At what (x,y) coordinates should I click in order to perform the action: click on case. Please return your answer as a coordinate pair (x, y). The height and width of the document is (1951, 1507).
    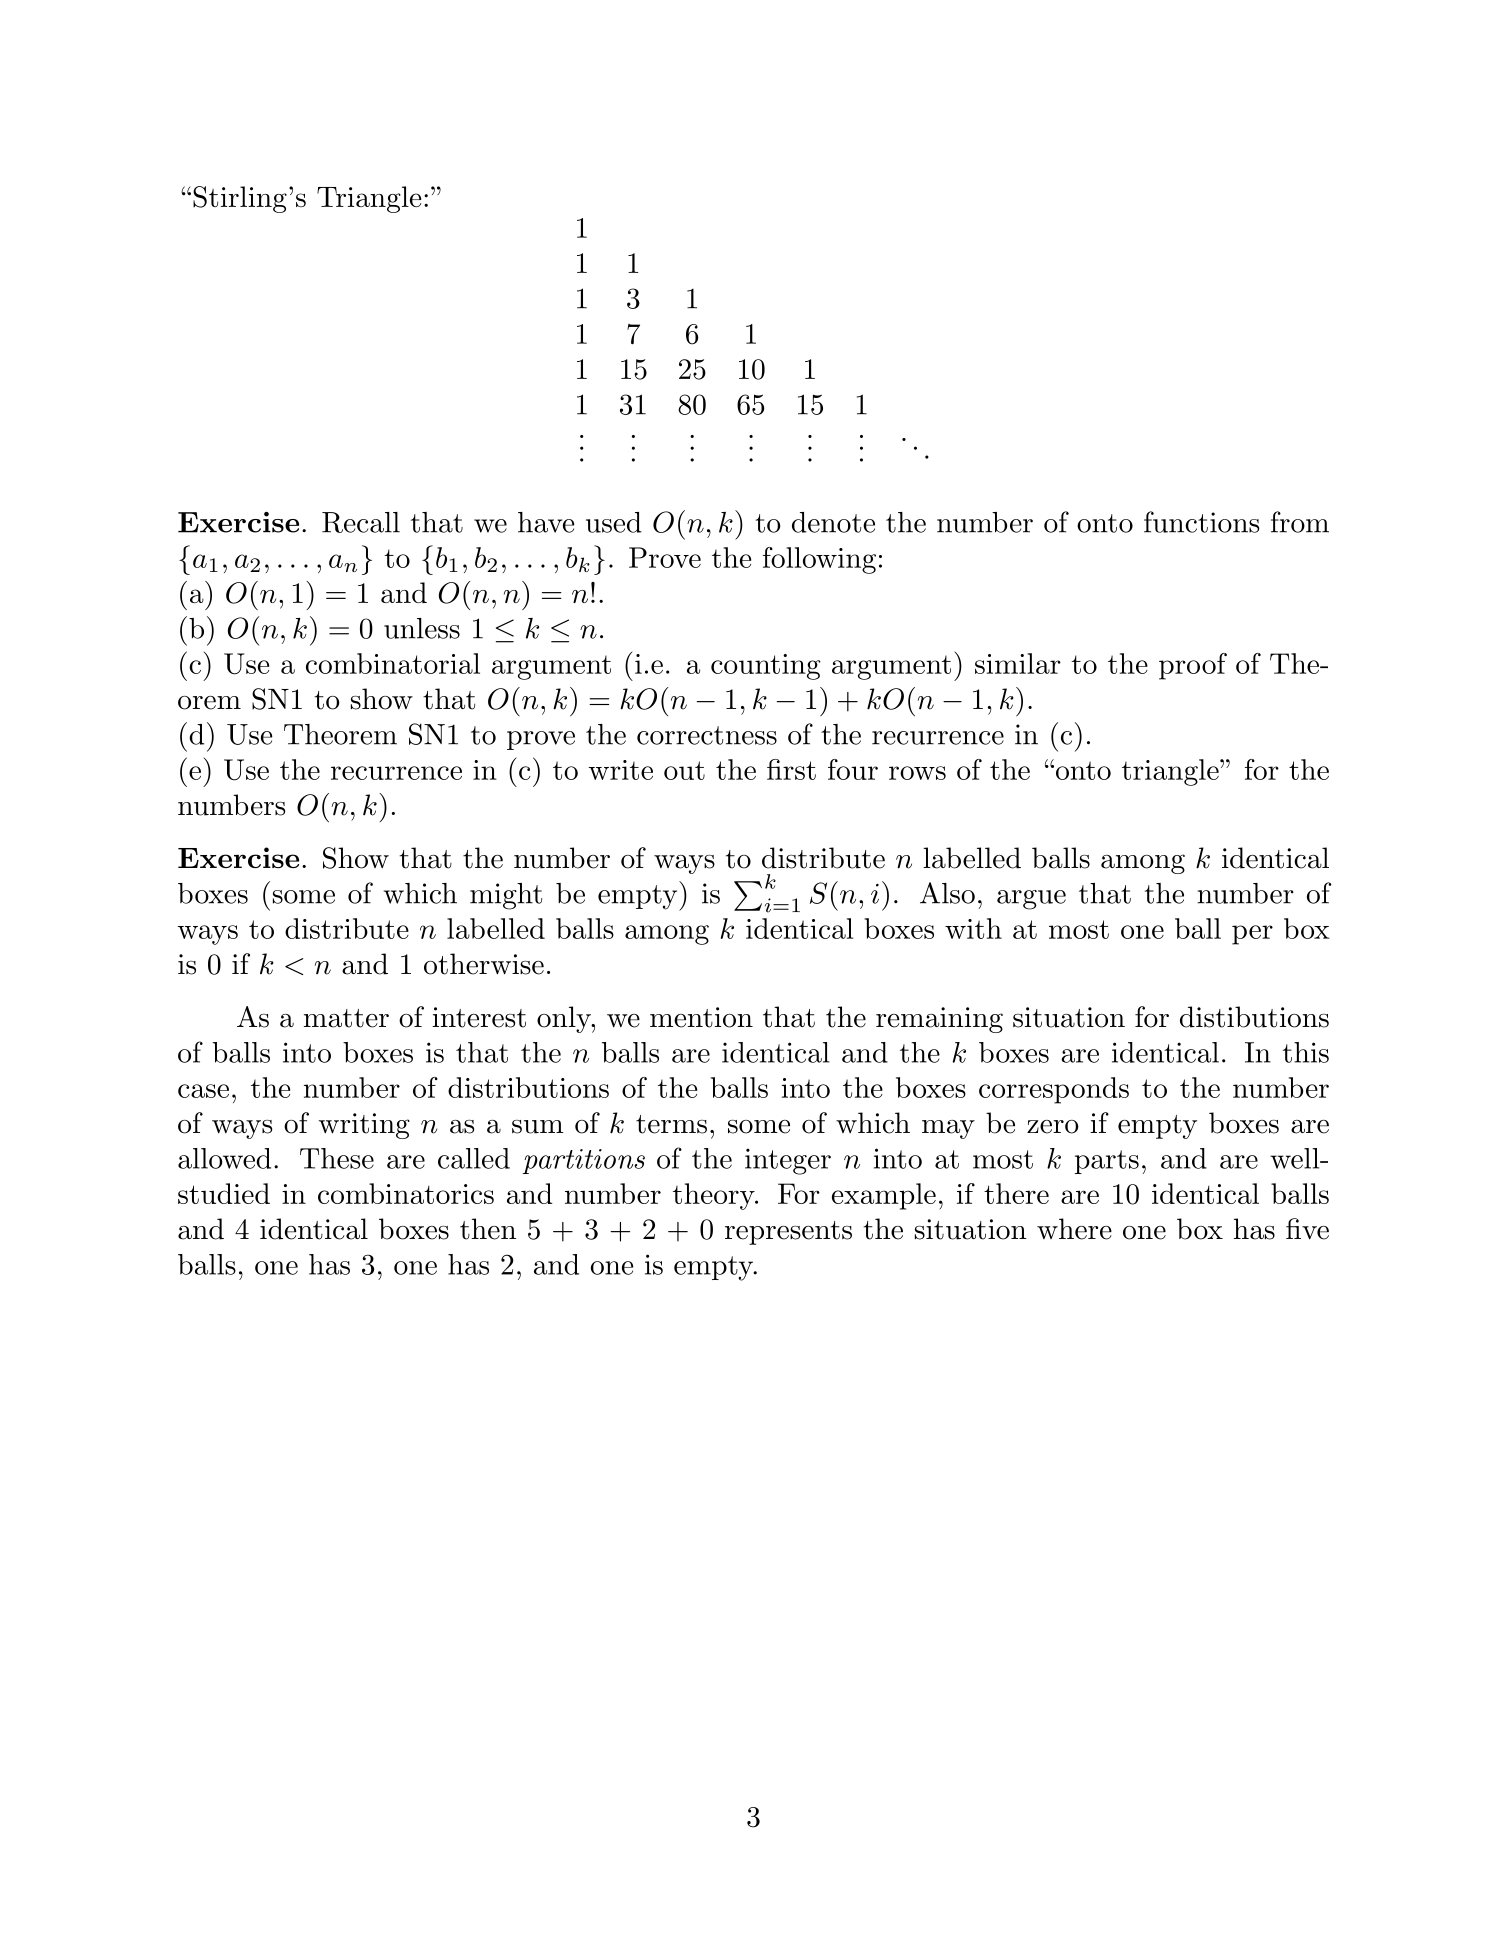
    Looking at the image, I should click on (203, 1091).
